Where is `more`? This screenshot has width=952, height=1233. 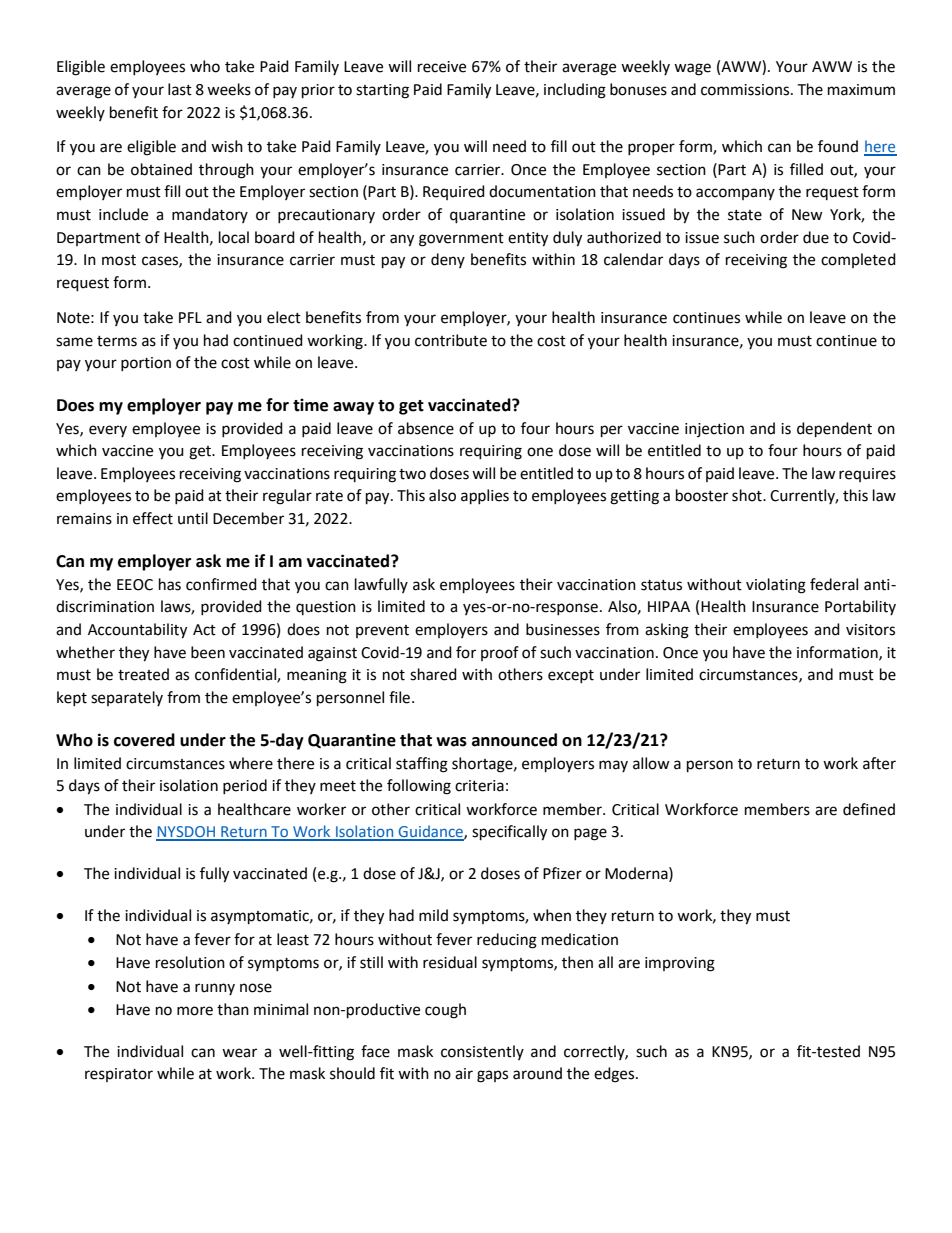 more is located at coordinates (195, 1011).
